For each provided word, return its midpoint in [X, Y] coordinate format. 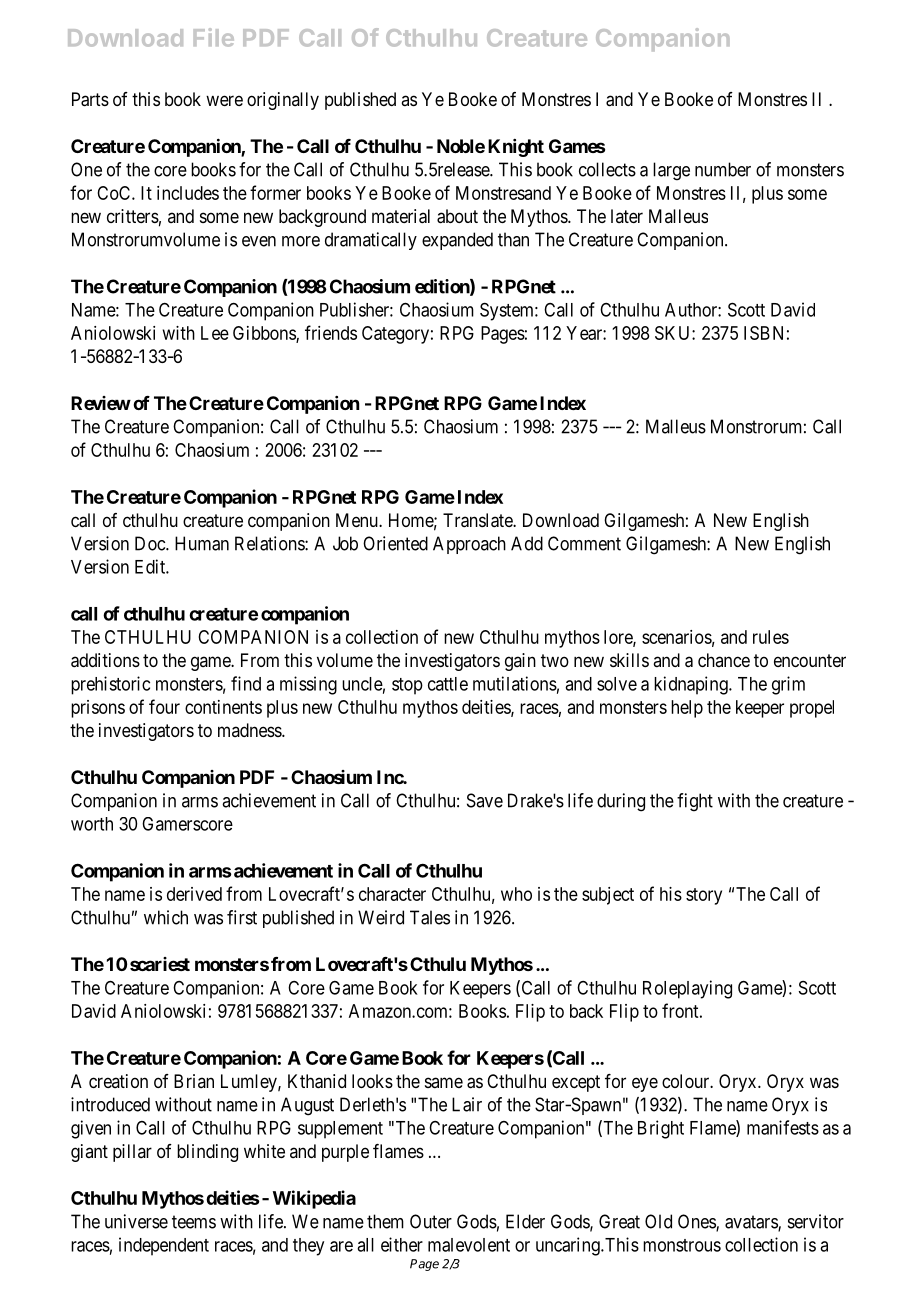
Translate [478, 520]
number [723, 169]
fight [695, 802]
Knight [516, 148]
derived [194, 894]
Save [485, 800]
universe [136, 1221]
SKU [674, 333]
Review [101, 403]
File [214, 37]
